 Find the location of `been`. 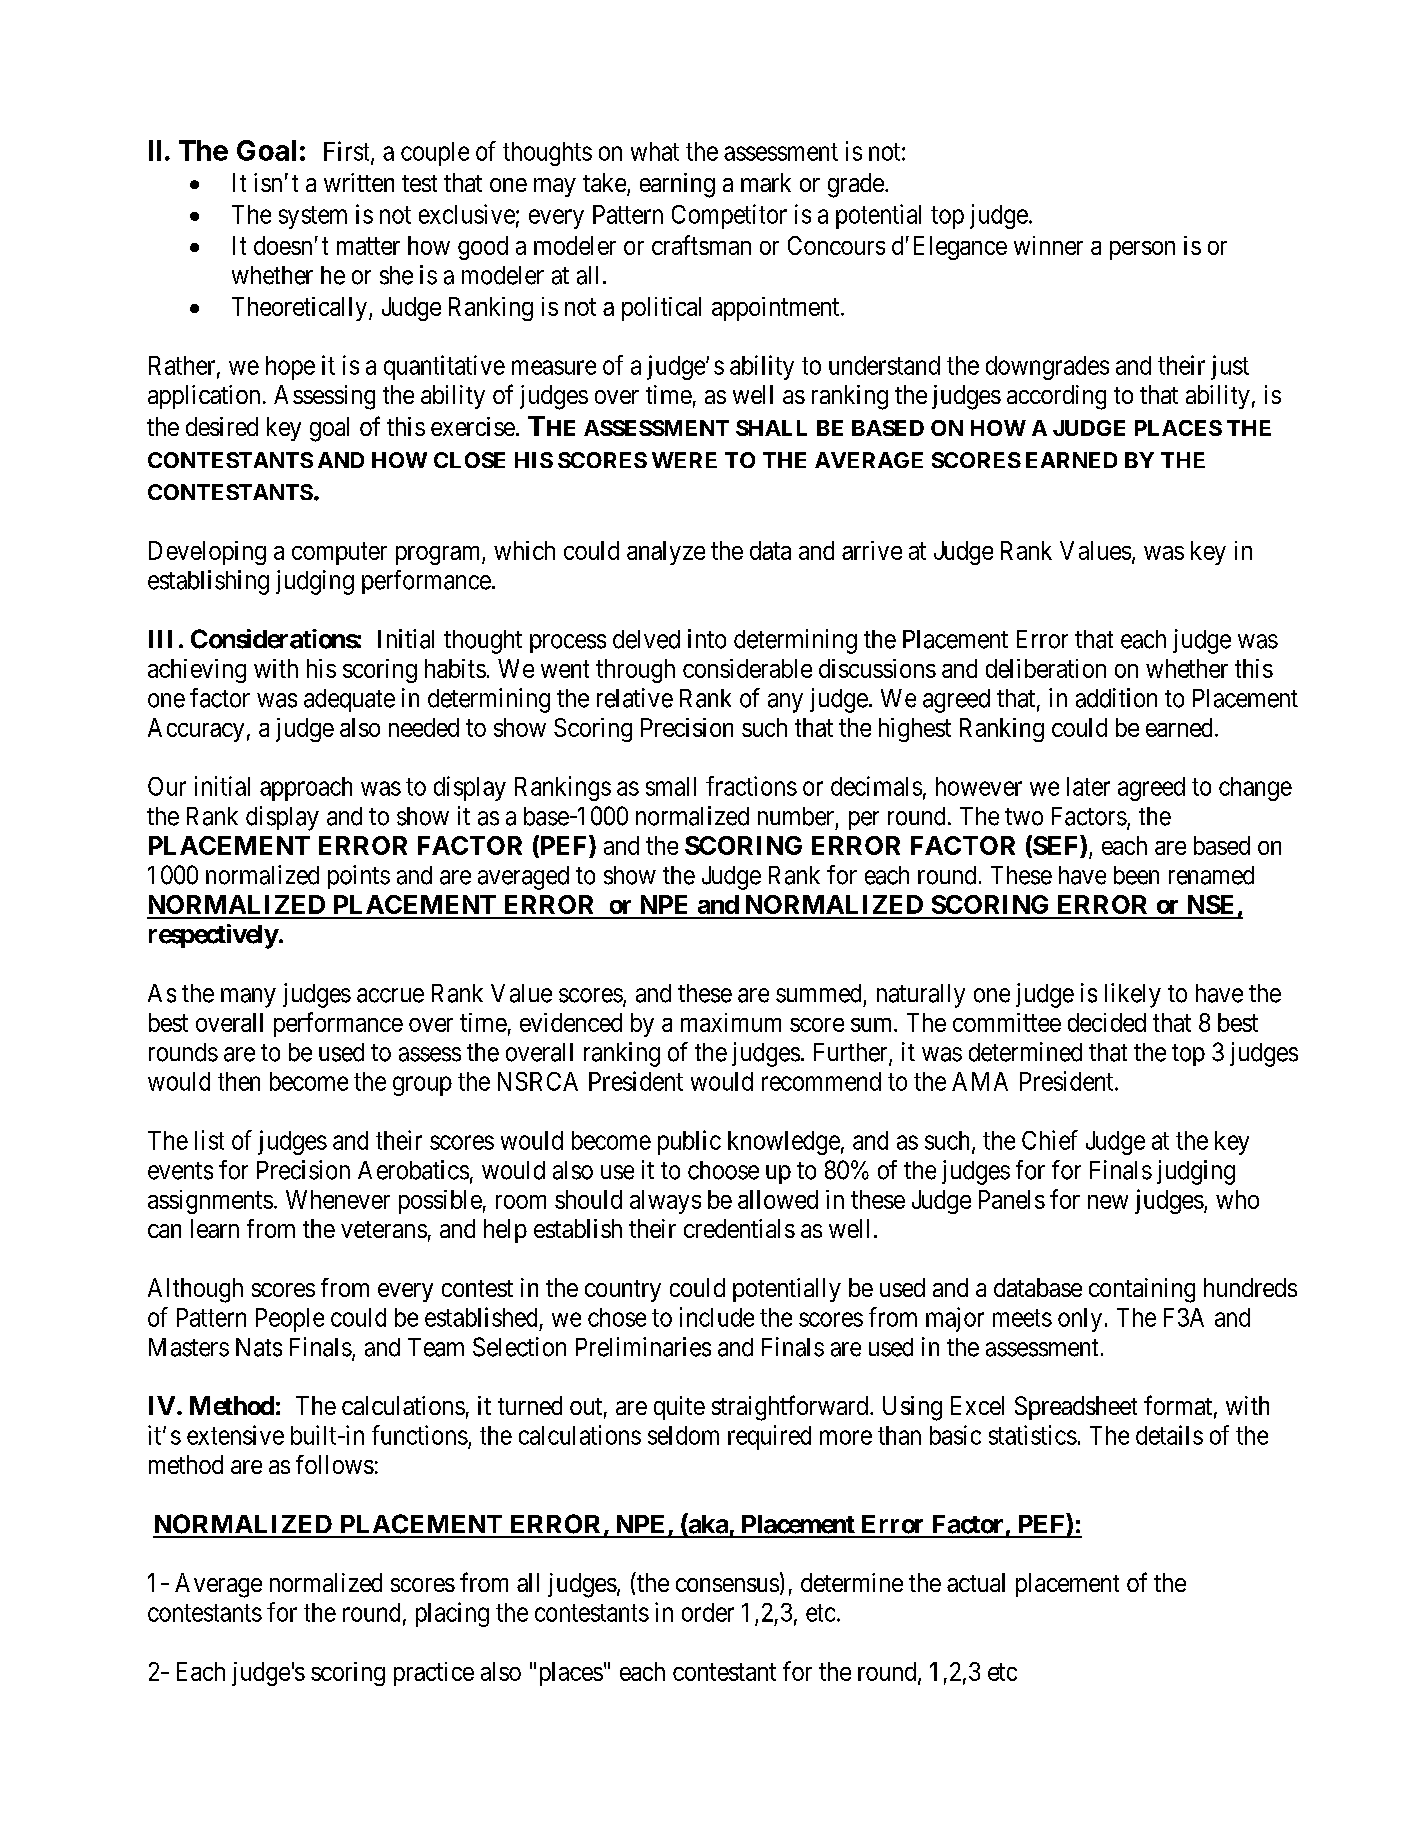

been is located at coordinates (1136, 875).
